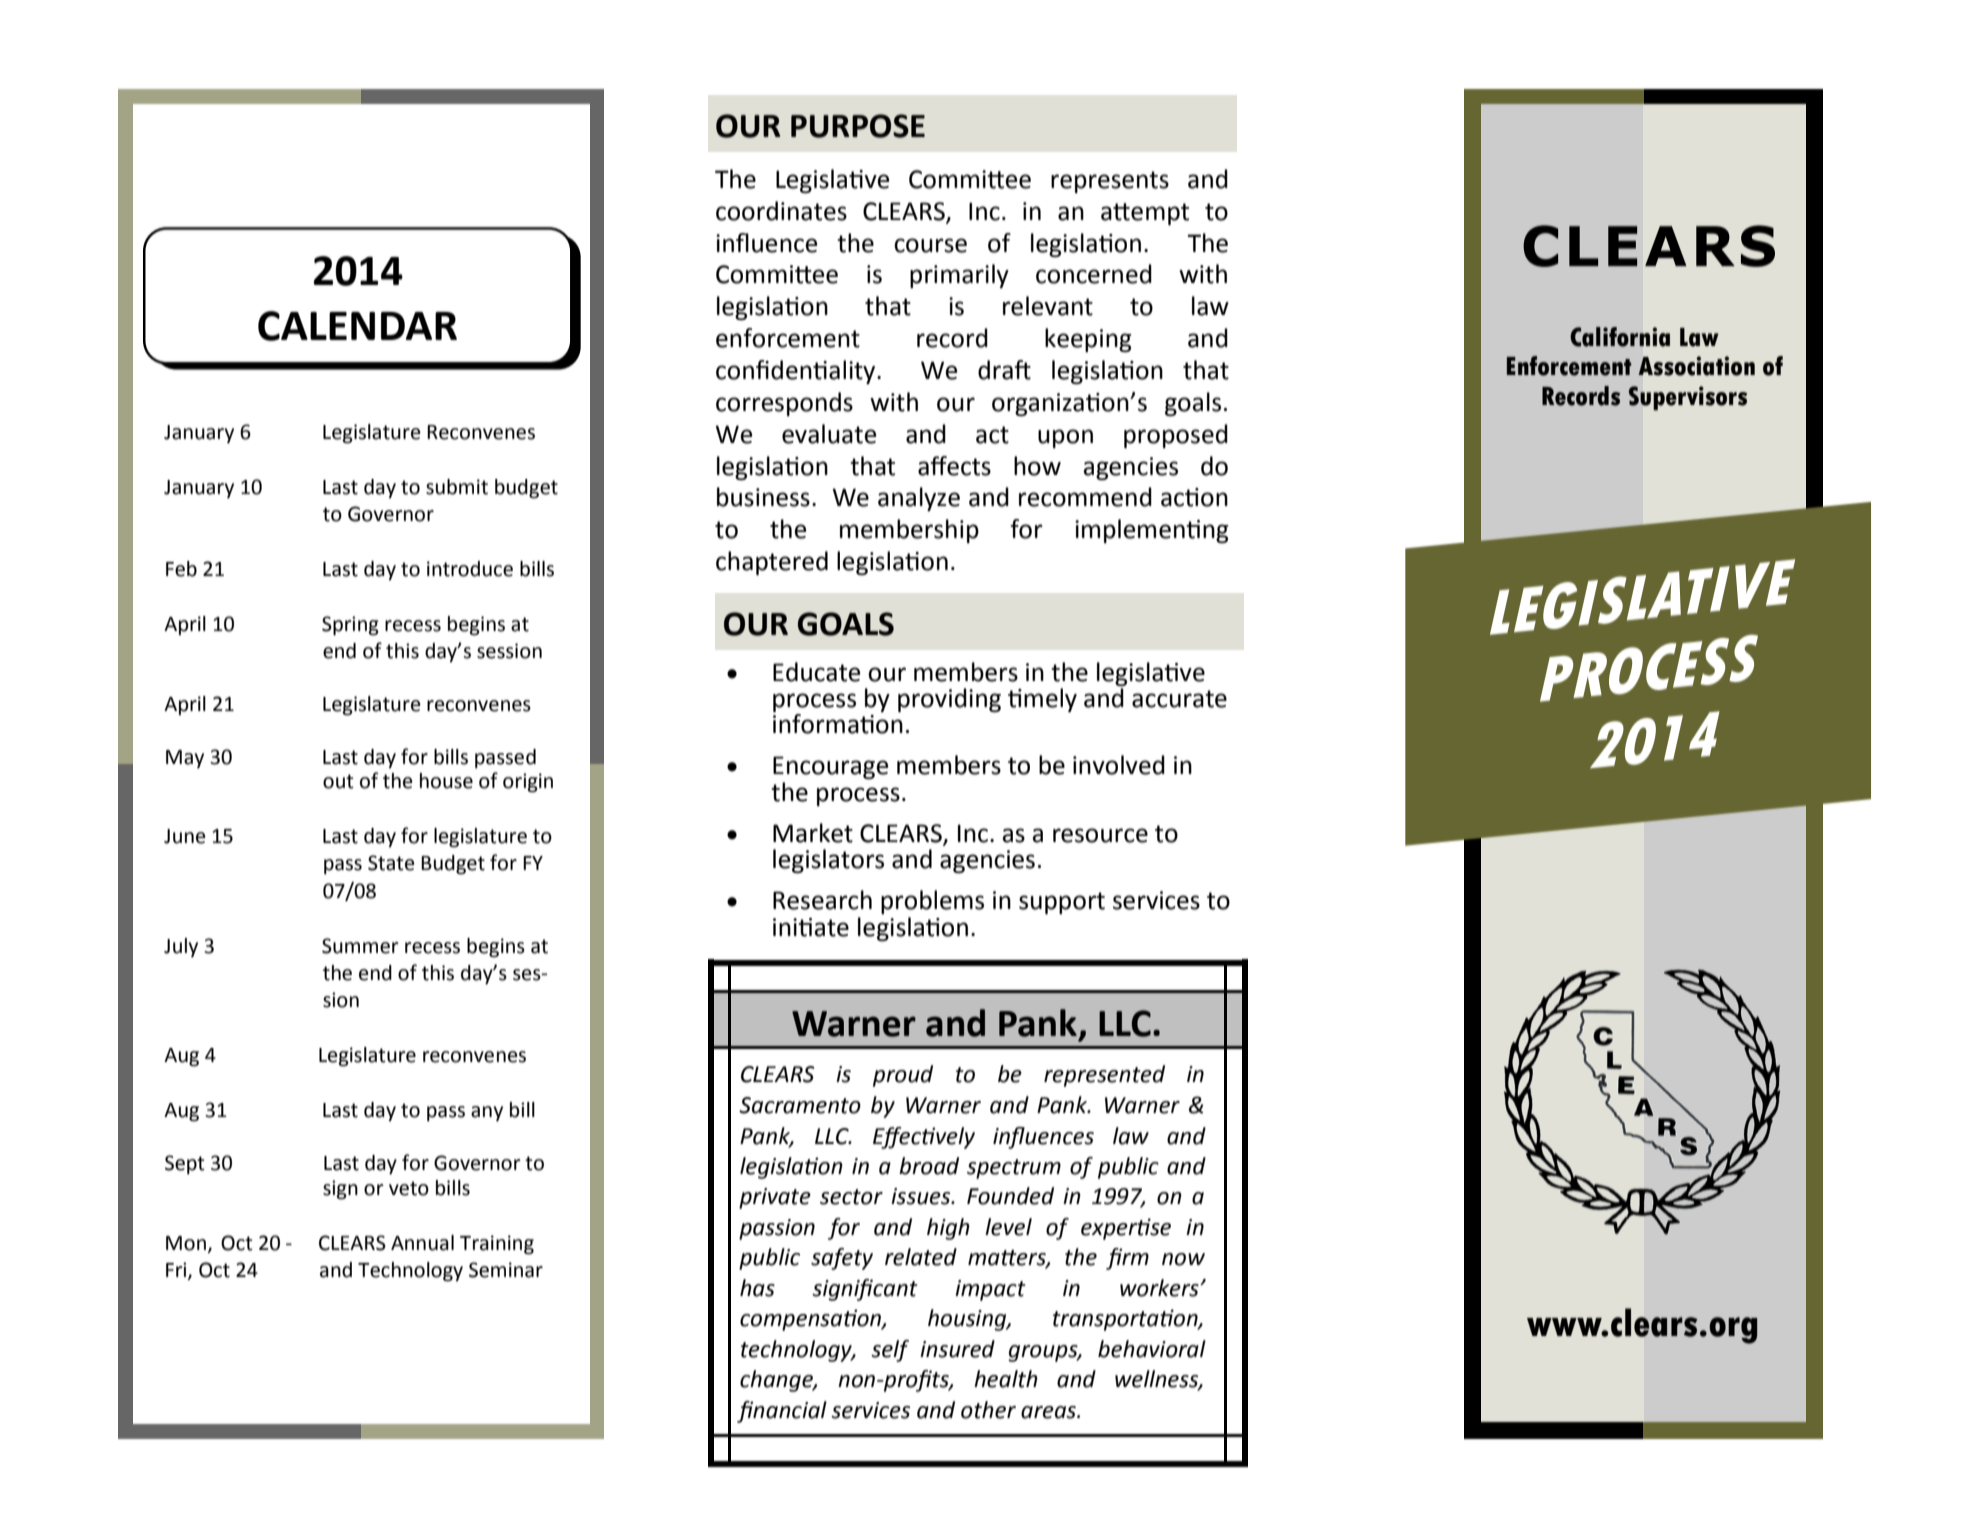 This image has height=1528, width=1978. What do you see at coordinates (457, 487) in the image?
I see `submit` at bounding box center [457, 487].
